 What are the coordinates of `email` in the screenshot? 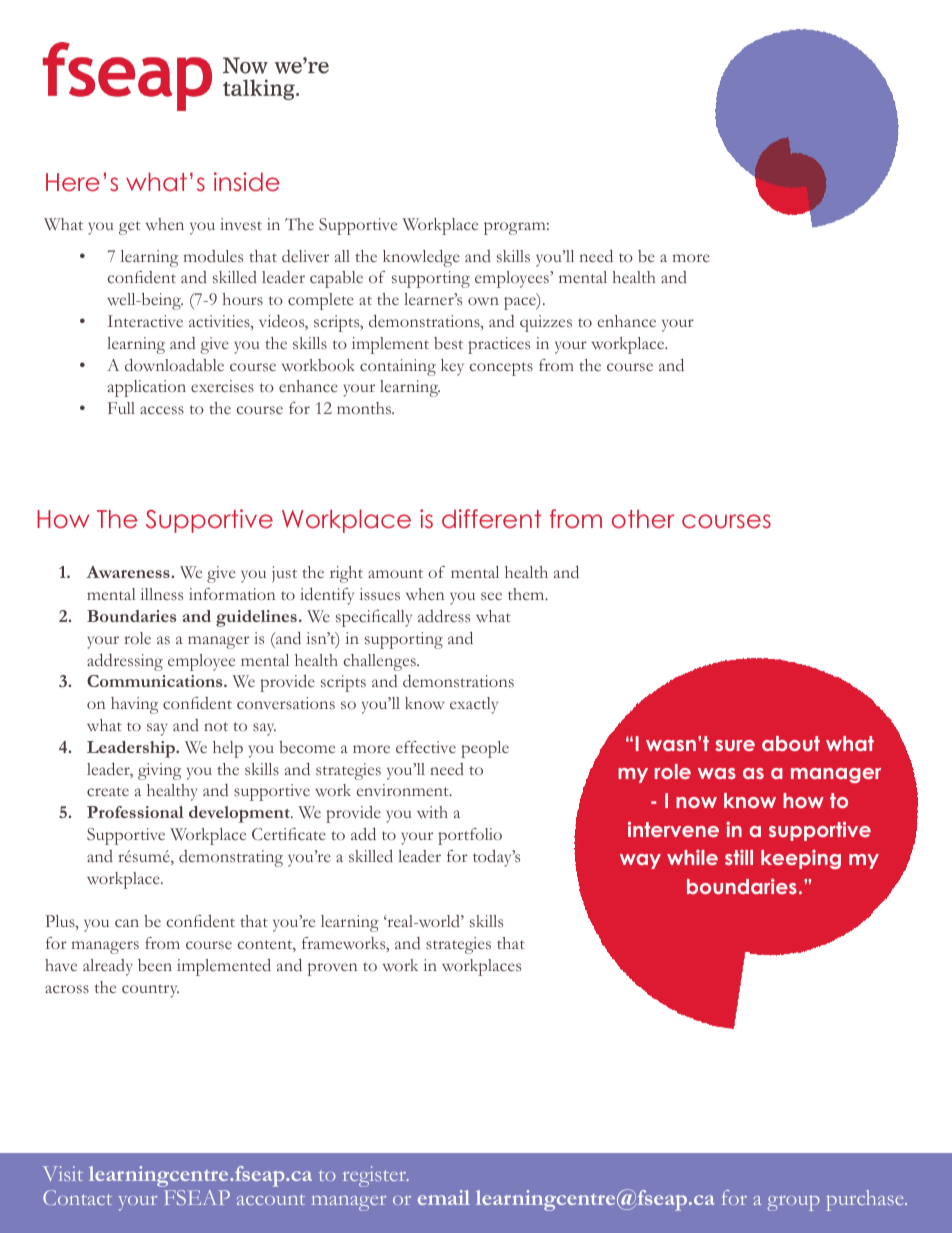 It's located at (444, 1197).
